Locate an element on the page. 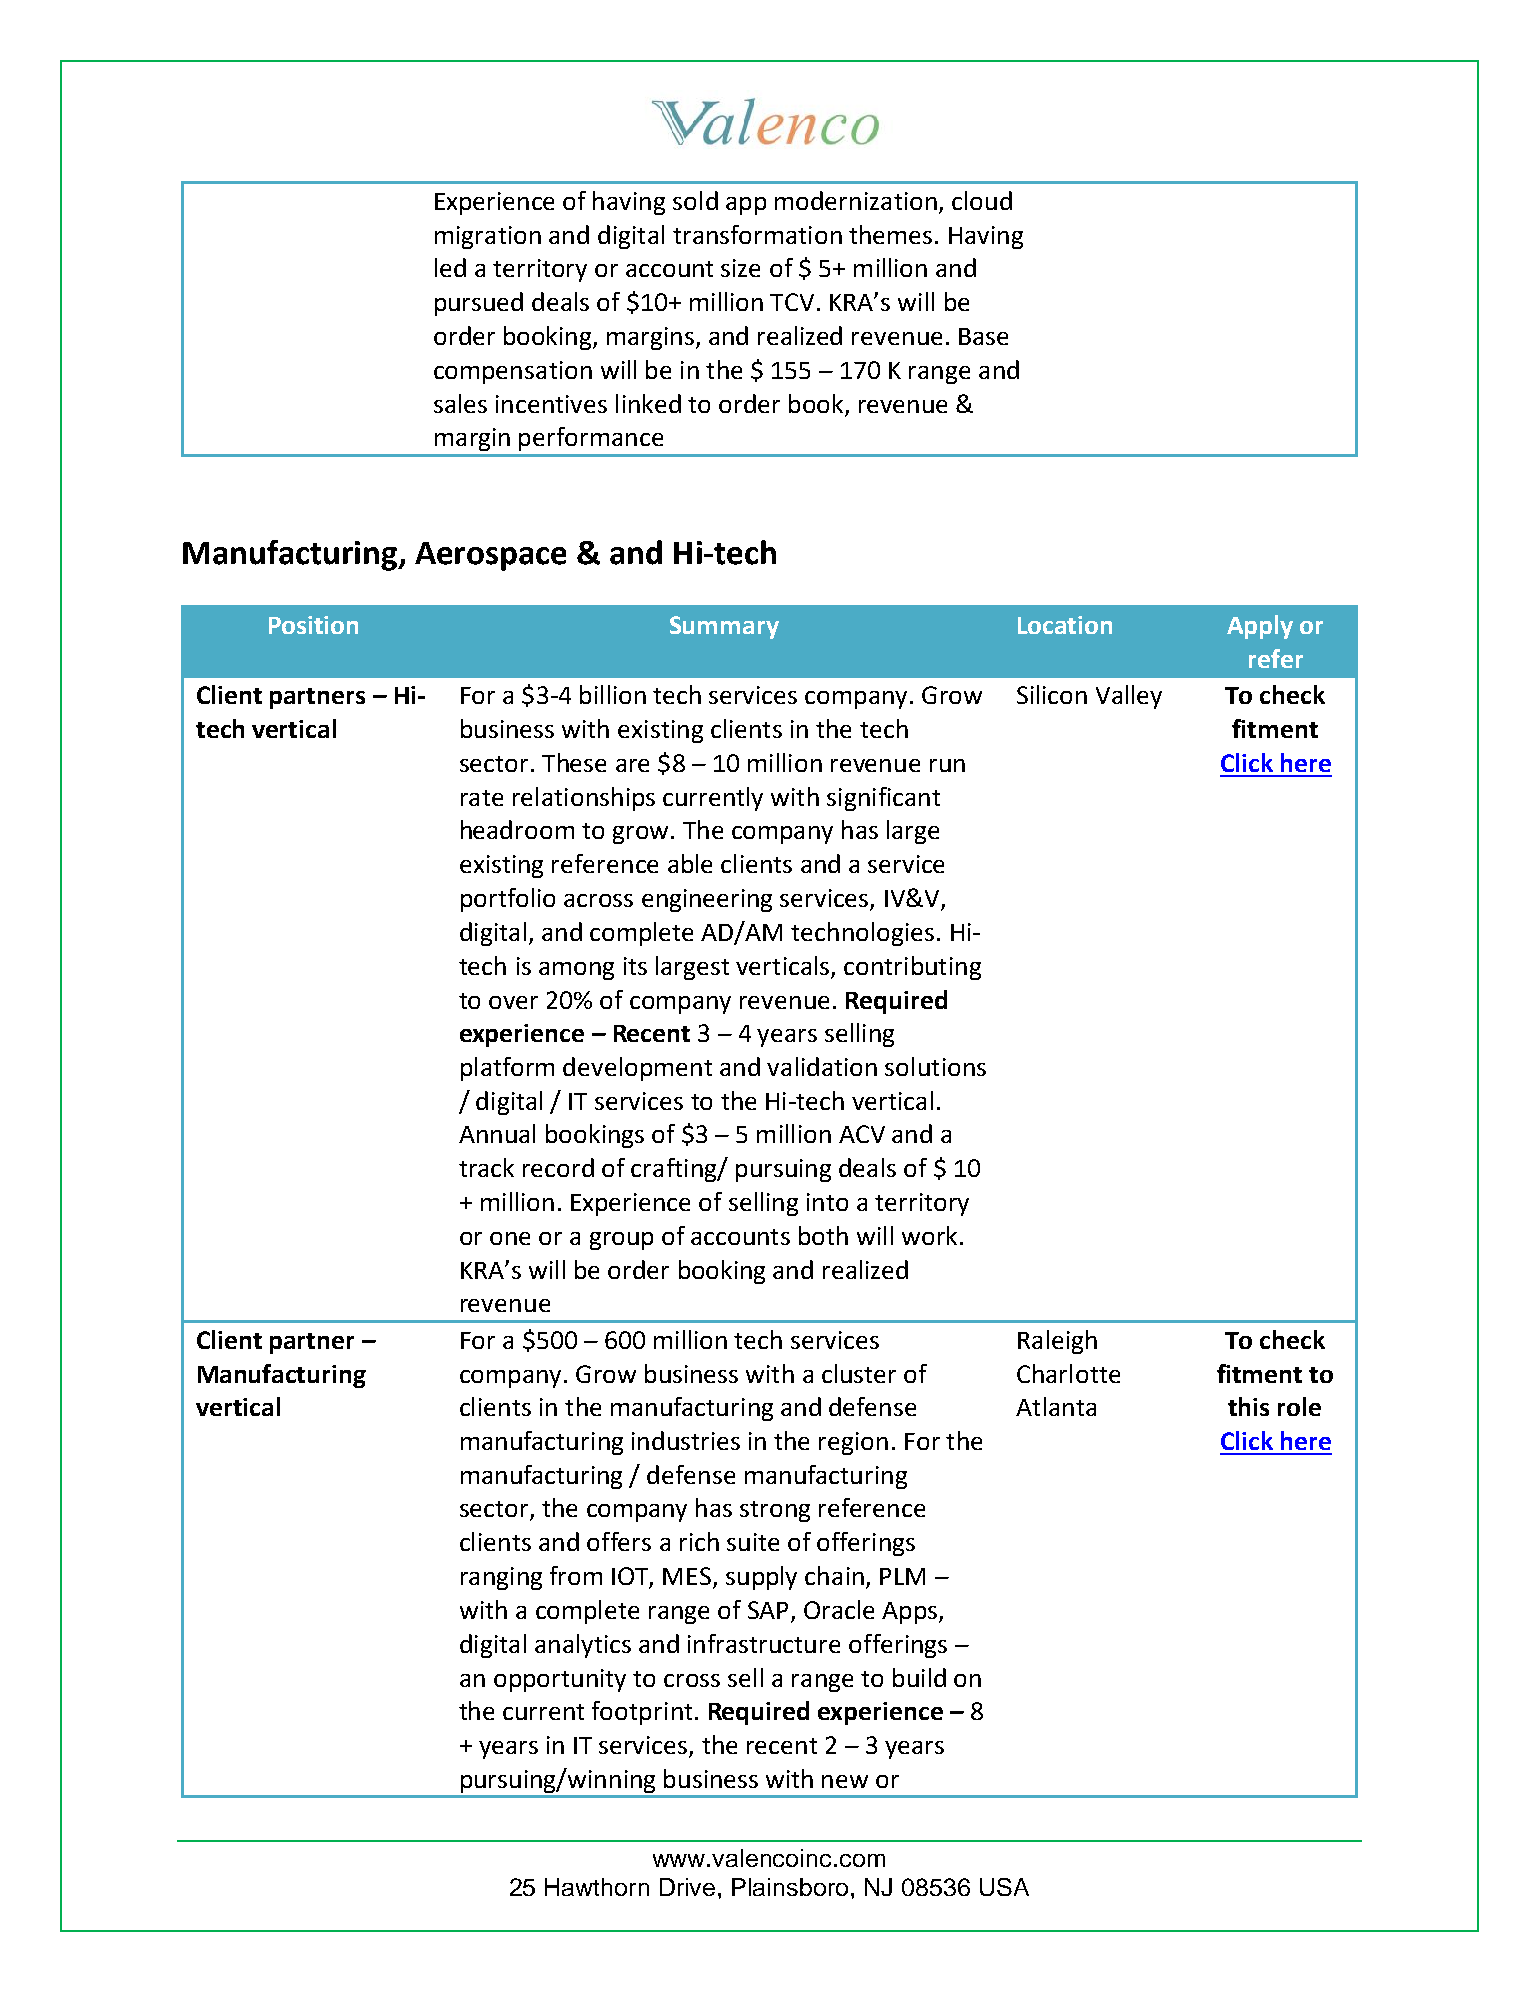 This document has height=1992, width=1539. region is located at coordinates (853, 1443).
